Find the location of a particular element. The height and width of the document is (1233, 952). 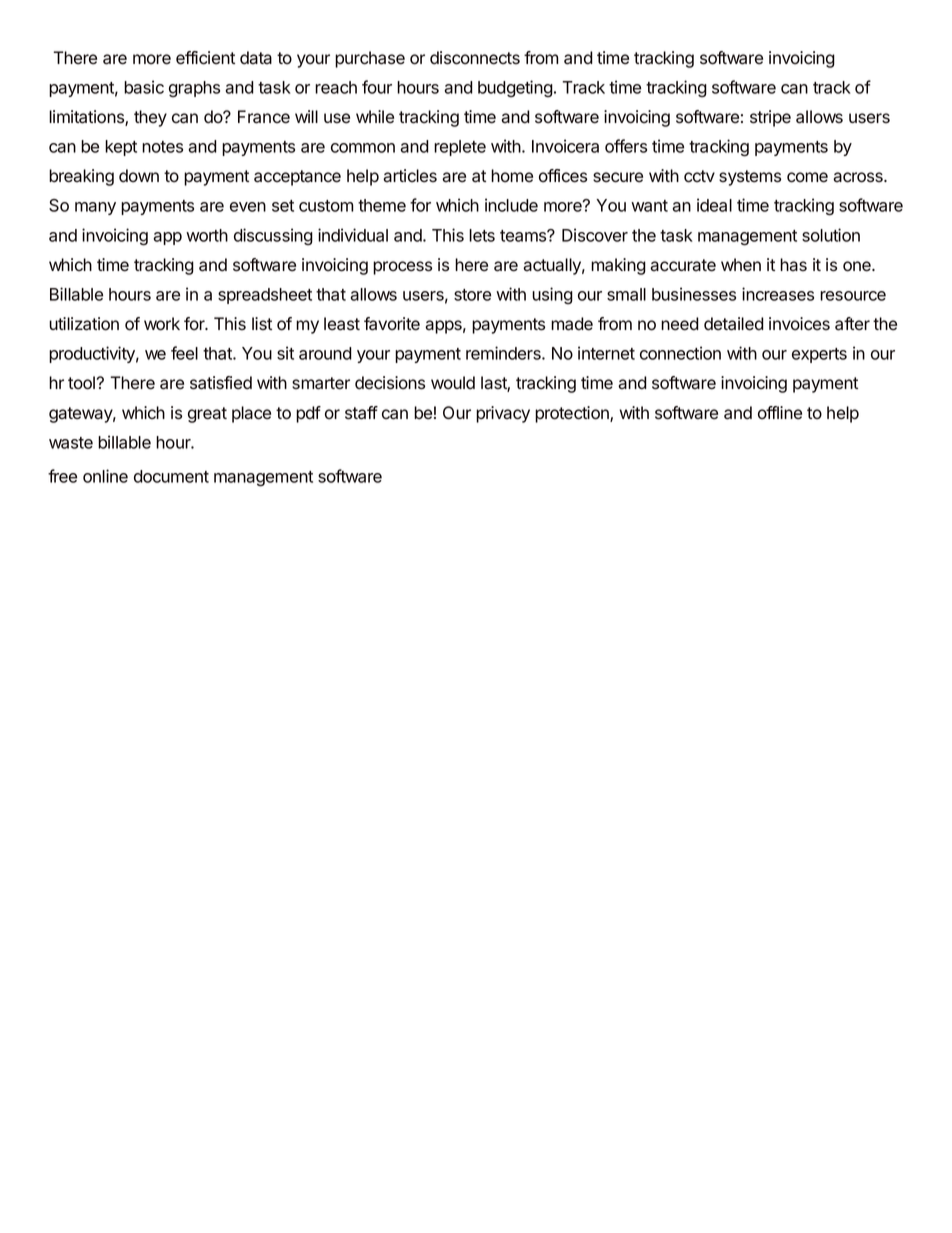

stripe is located at coordinates (770, 118).
